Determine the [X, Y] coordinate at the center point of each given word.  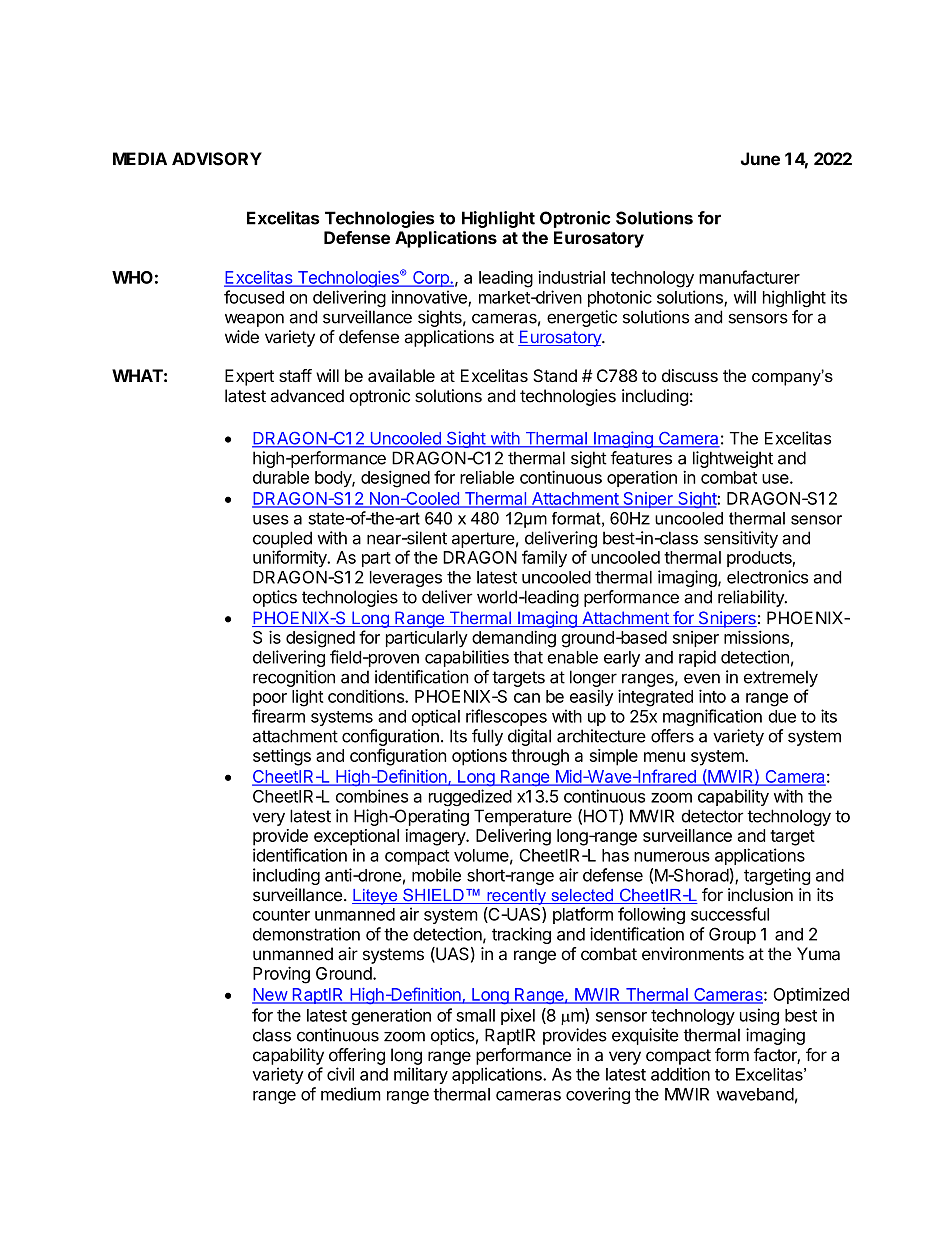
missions [756, 637]
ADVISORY [217, 159]
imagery [436, 837]
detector [712, 816]
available [401, 375]
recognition [294, 678]
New [270, 995]
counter [281, 915]
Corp [431, 279]
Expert [249, 377]
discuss [690, 375]
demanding [514, 639]
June [760, 159]
